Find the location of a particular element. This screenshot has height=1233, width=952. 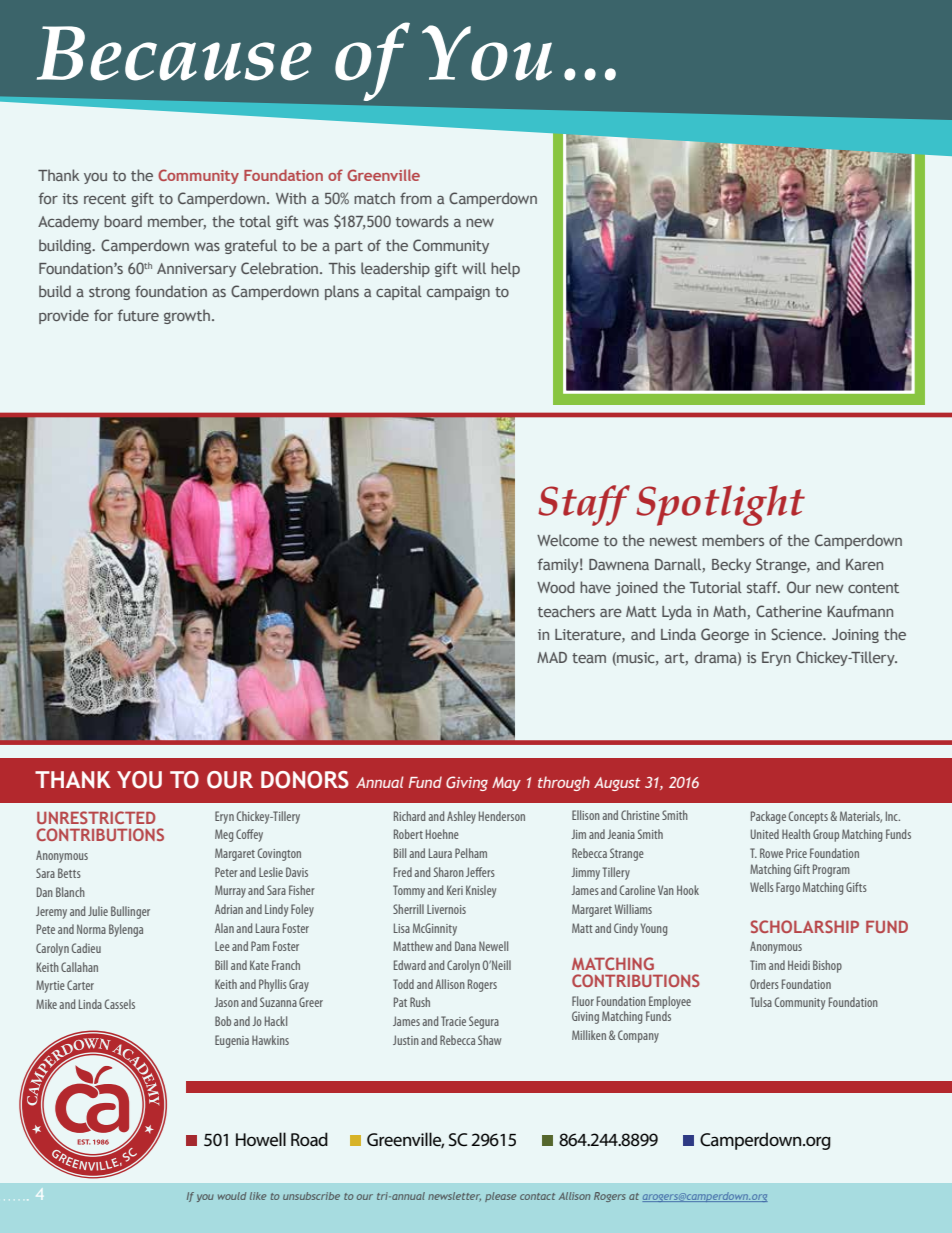

Fargo is located at coordinates (788, 888).
